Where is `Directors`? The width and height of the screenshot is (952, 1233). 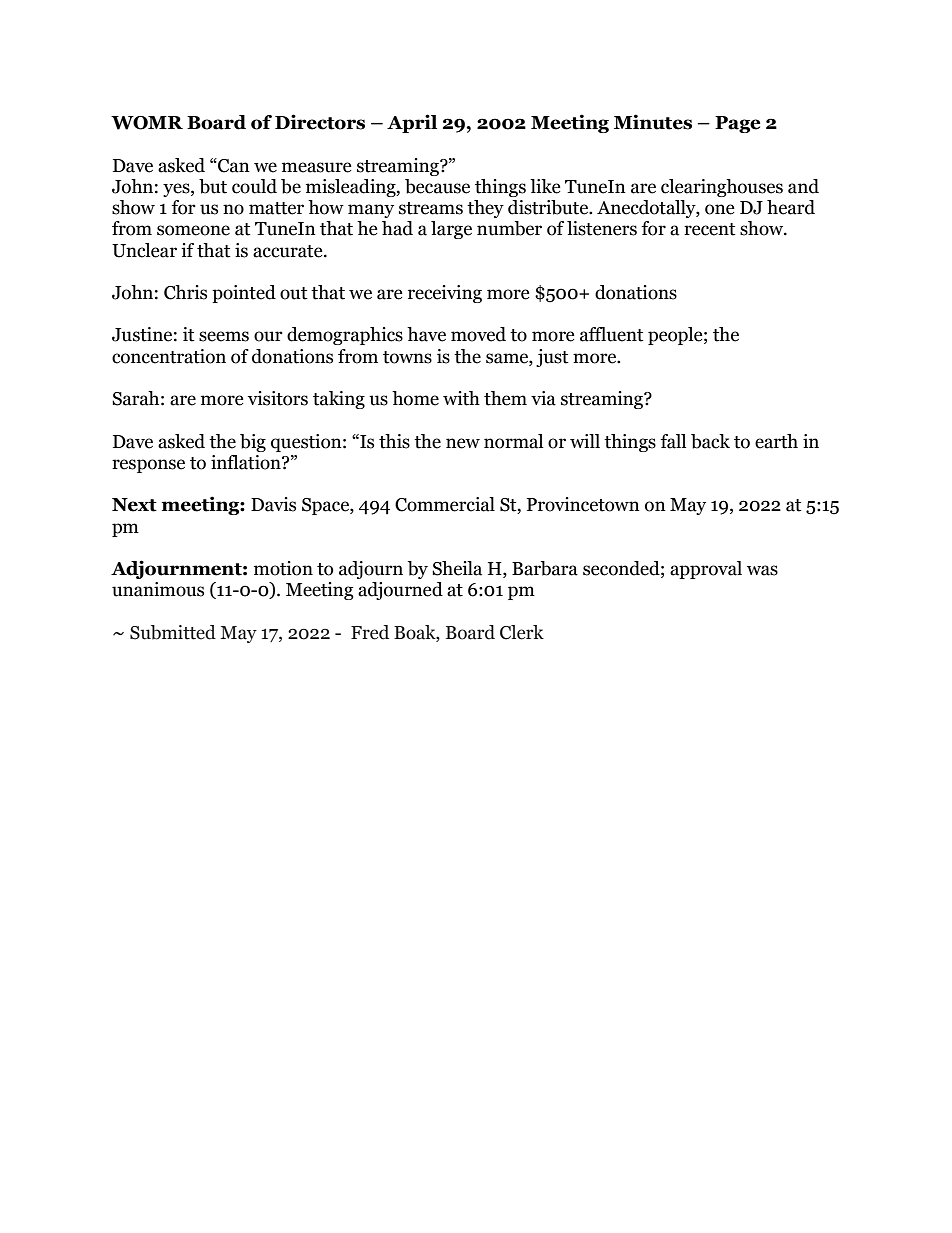
Directors is located at coordinates (320, 122).
